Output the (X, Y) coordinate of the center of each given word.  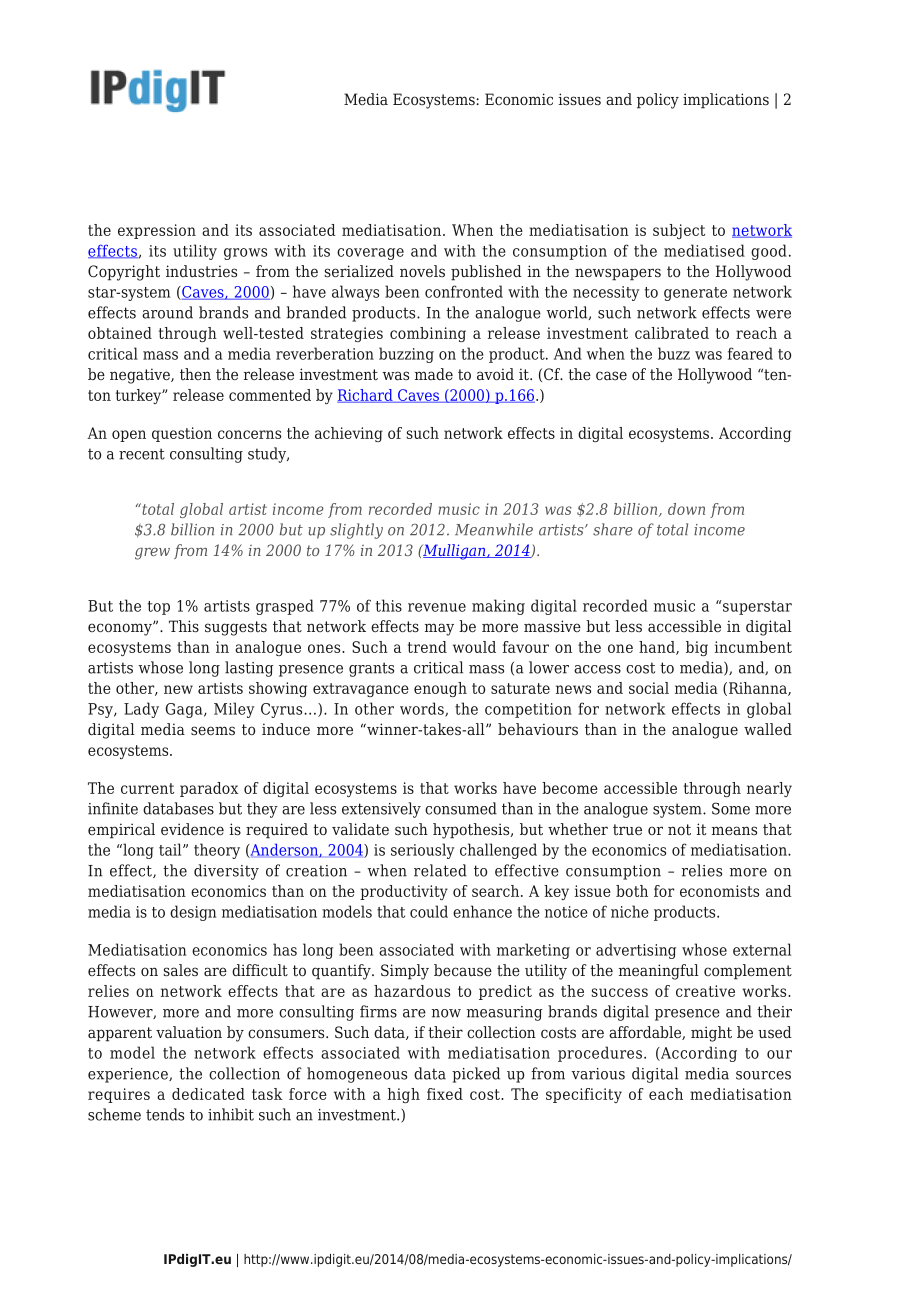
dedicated (208, 1094)
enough (440, 689)
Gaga (185, 710)
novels (422, 271)
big (697, 648)
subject (679, 231)
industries (201, 271)
